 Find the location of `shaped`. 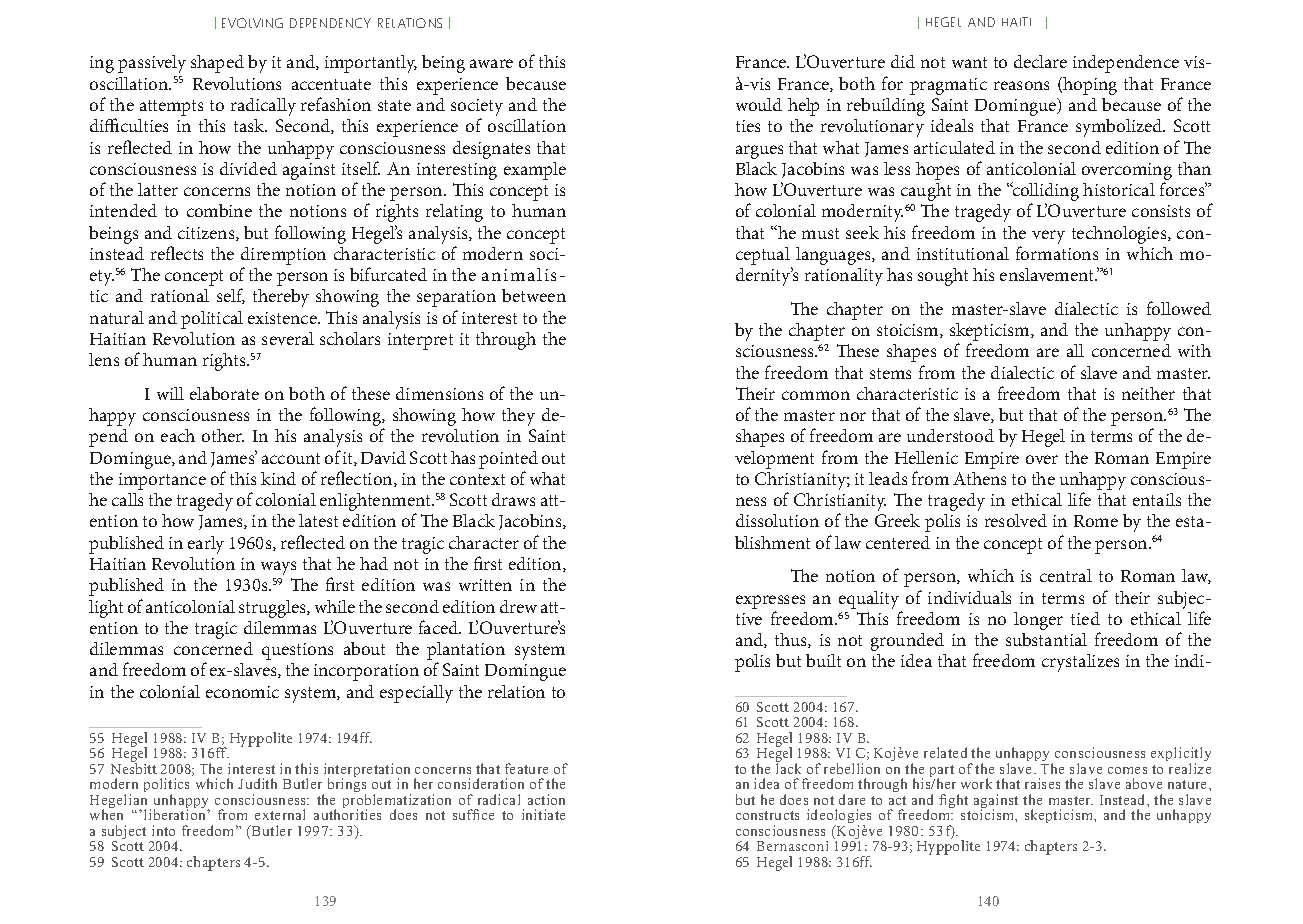

shaped is located at coordinates (217, 64).
